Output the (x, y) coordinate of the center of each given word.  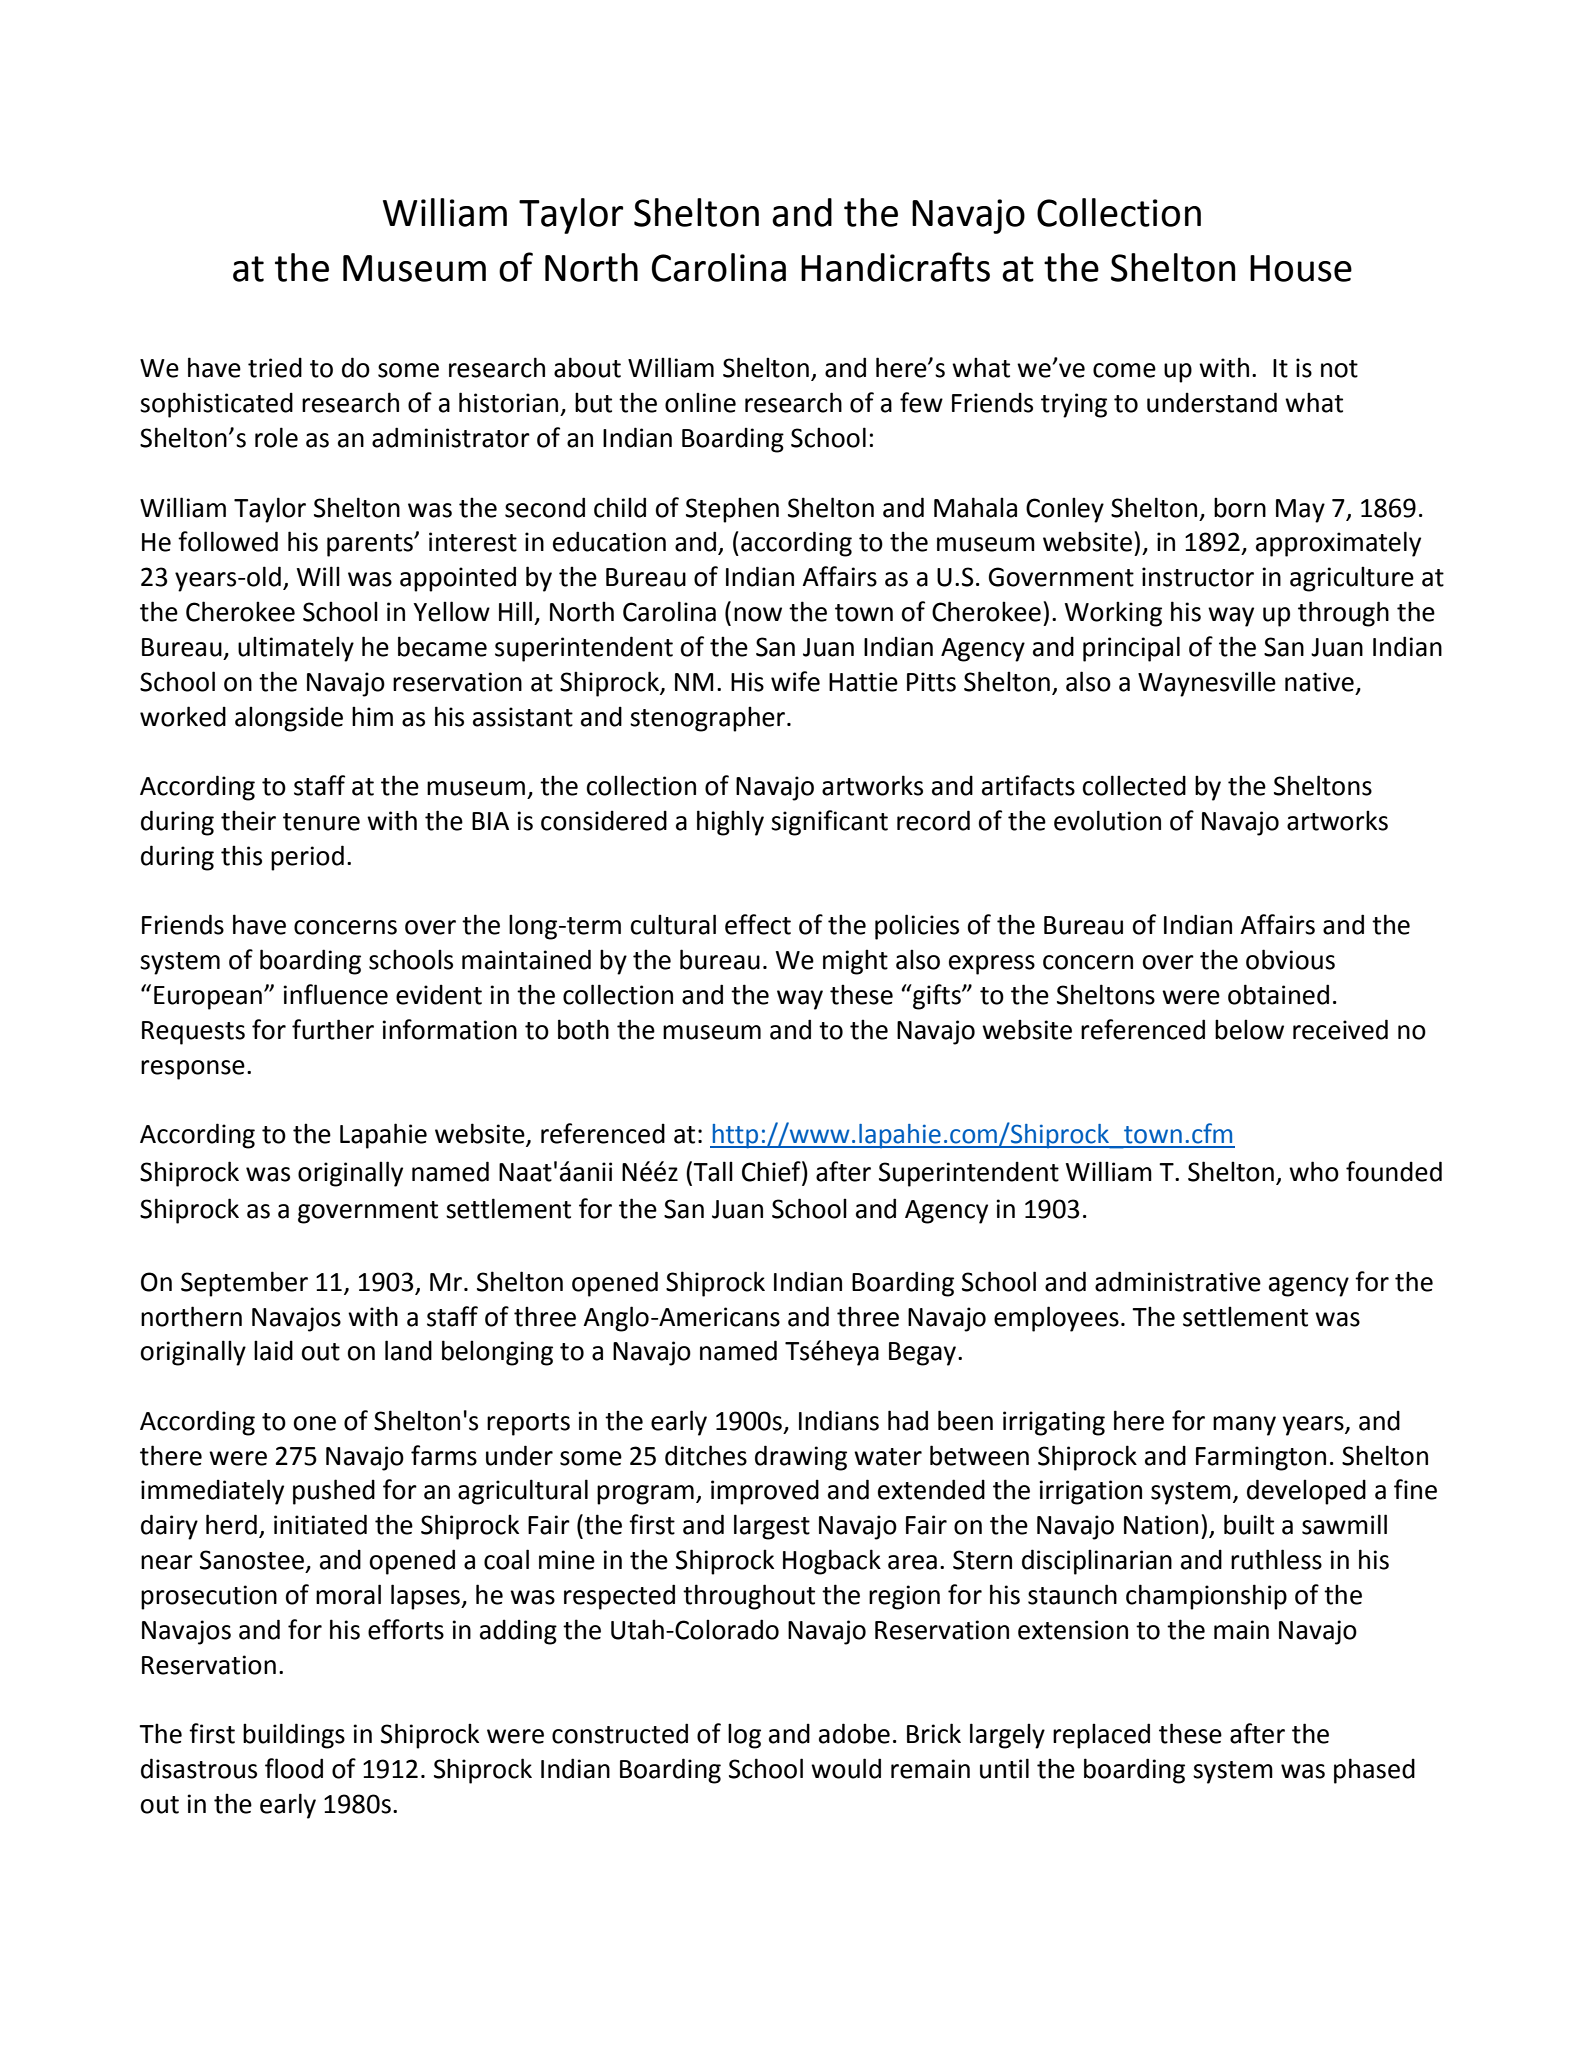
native (1319, 682)
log (744, 1736)
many (1244, 1426)
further (333, 1029)
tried (275, 367)
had (908, 1420)
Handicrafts (895, 267)
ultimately (296, 649)
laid (273, 1350)
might (855, 962)
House (1301, 268)
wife (795, 681)
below (1249, 1029)
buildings (294, 1736)
